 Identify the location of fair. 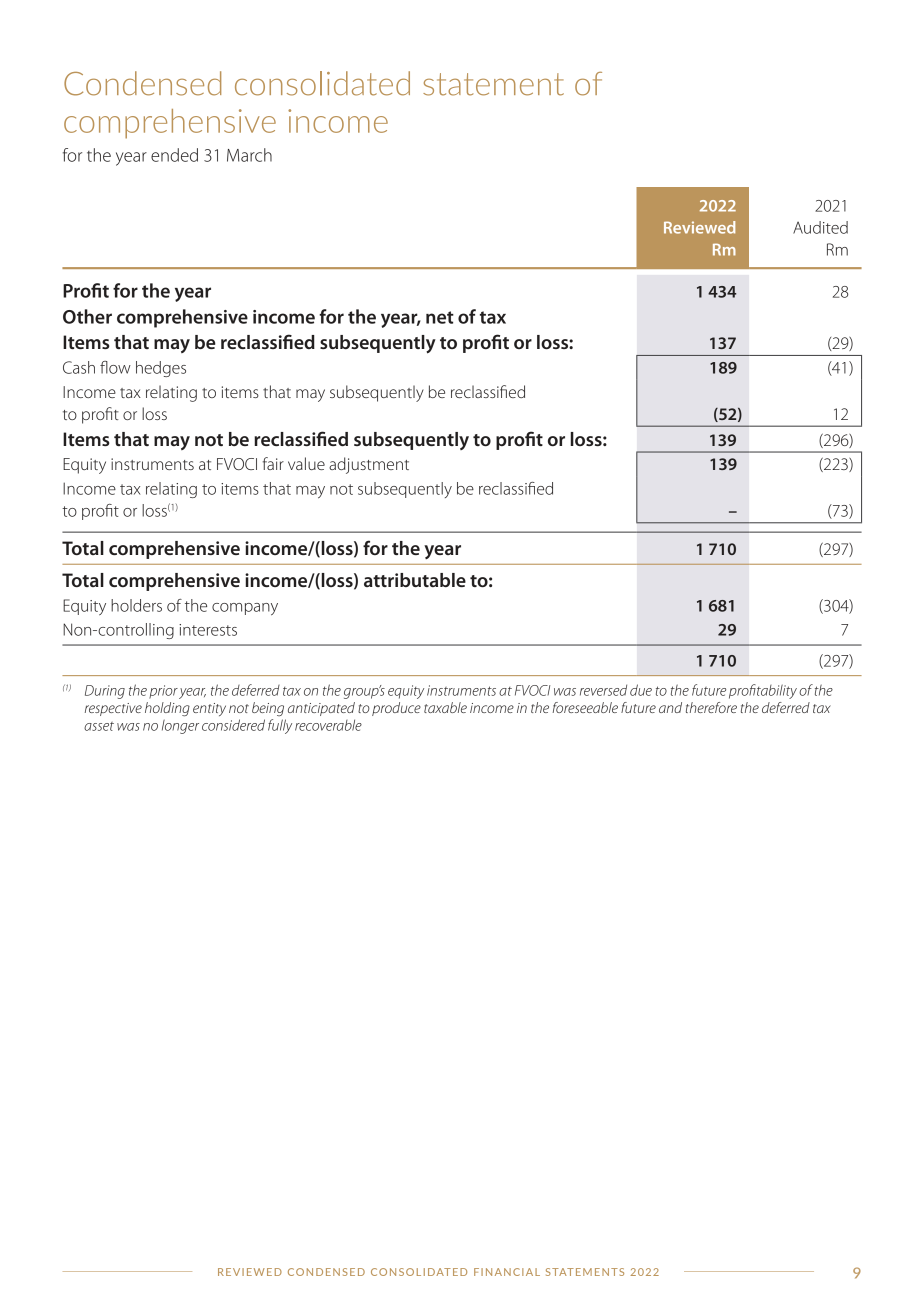
(273, 463).
